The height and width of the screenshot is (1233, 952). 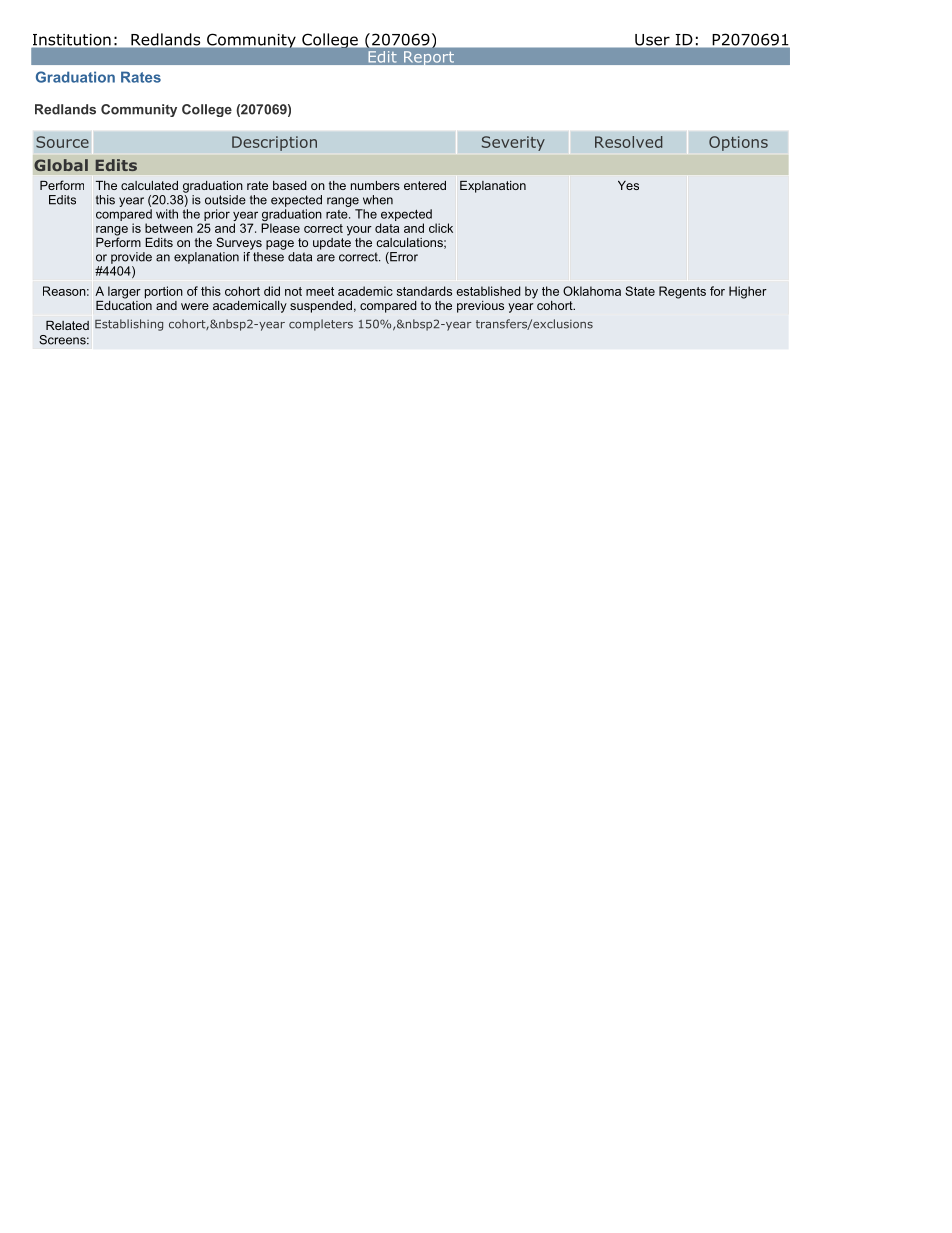 What do you see at coordinates (425, 185) in the screenshot?
I see `entered` at bounding box center [425, 185].
